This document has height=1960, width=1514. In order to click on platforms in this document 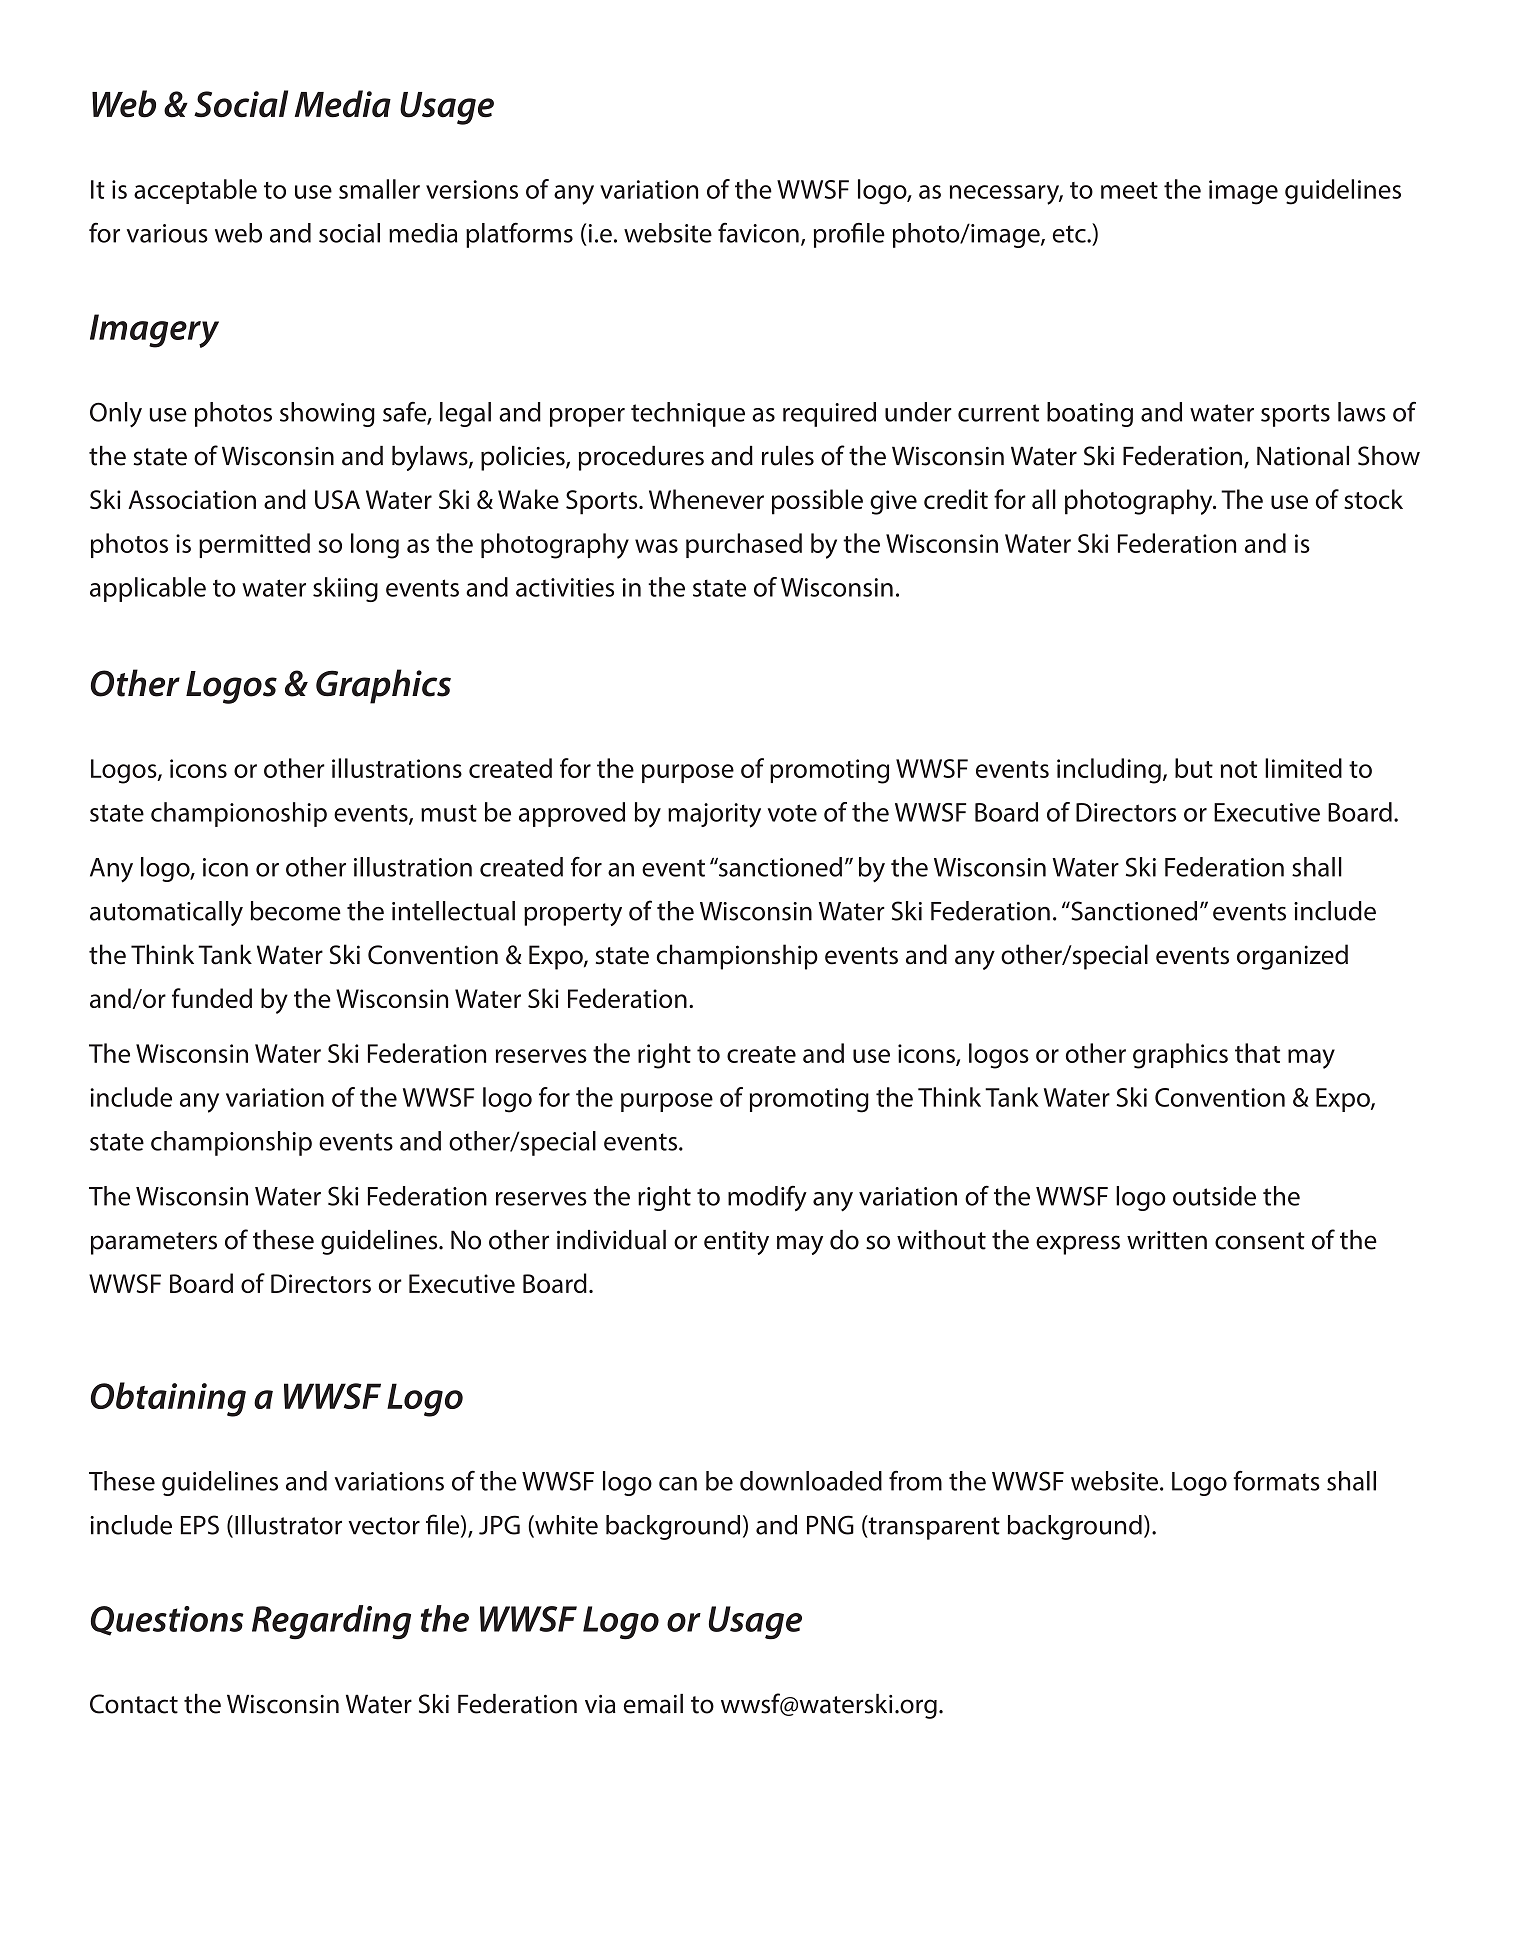, I will do `click(519, 235)`.
